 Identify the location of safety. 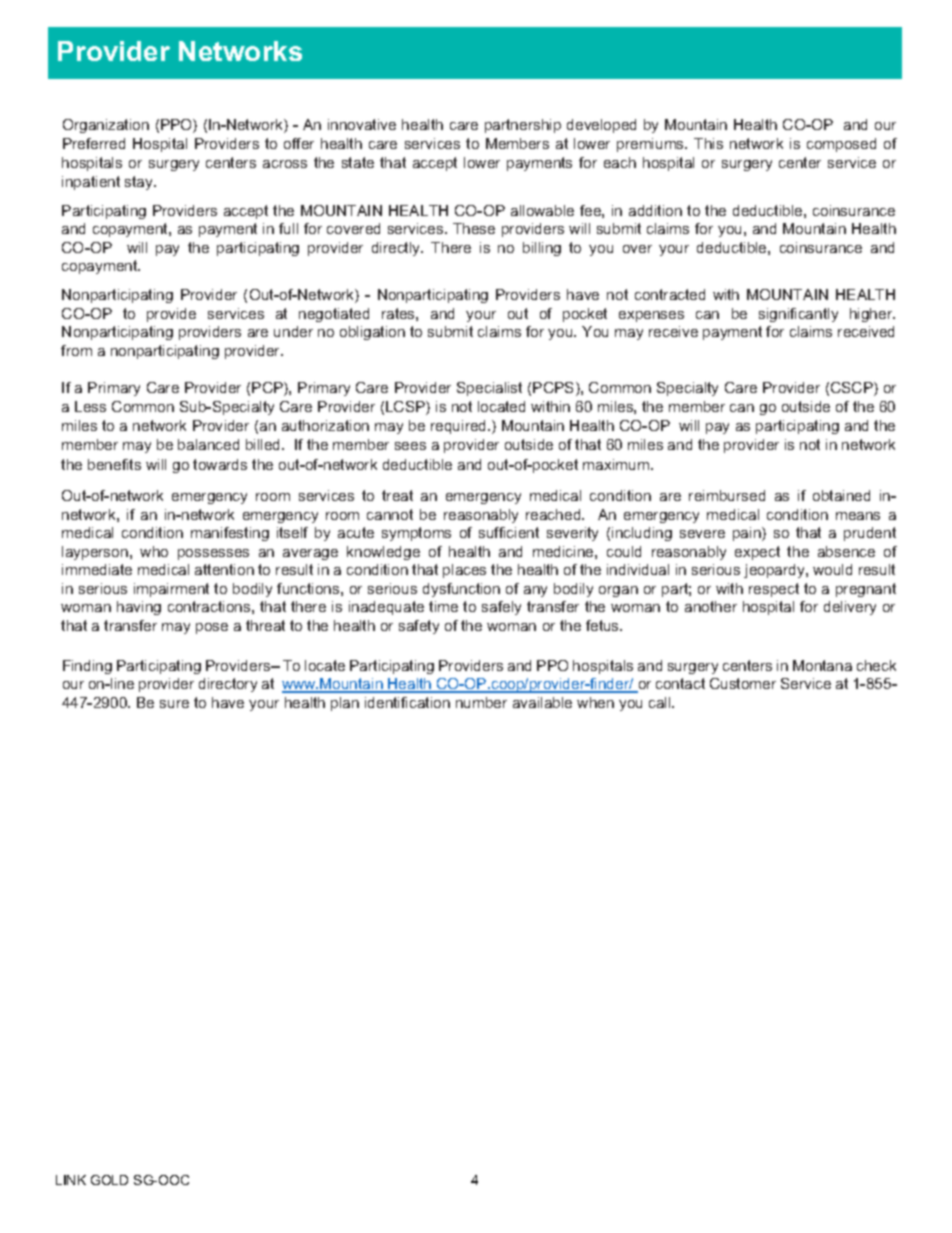
(419, 627).
